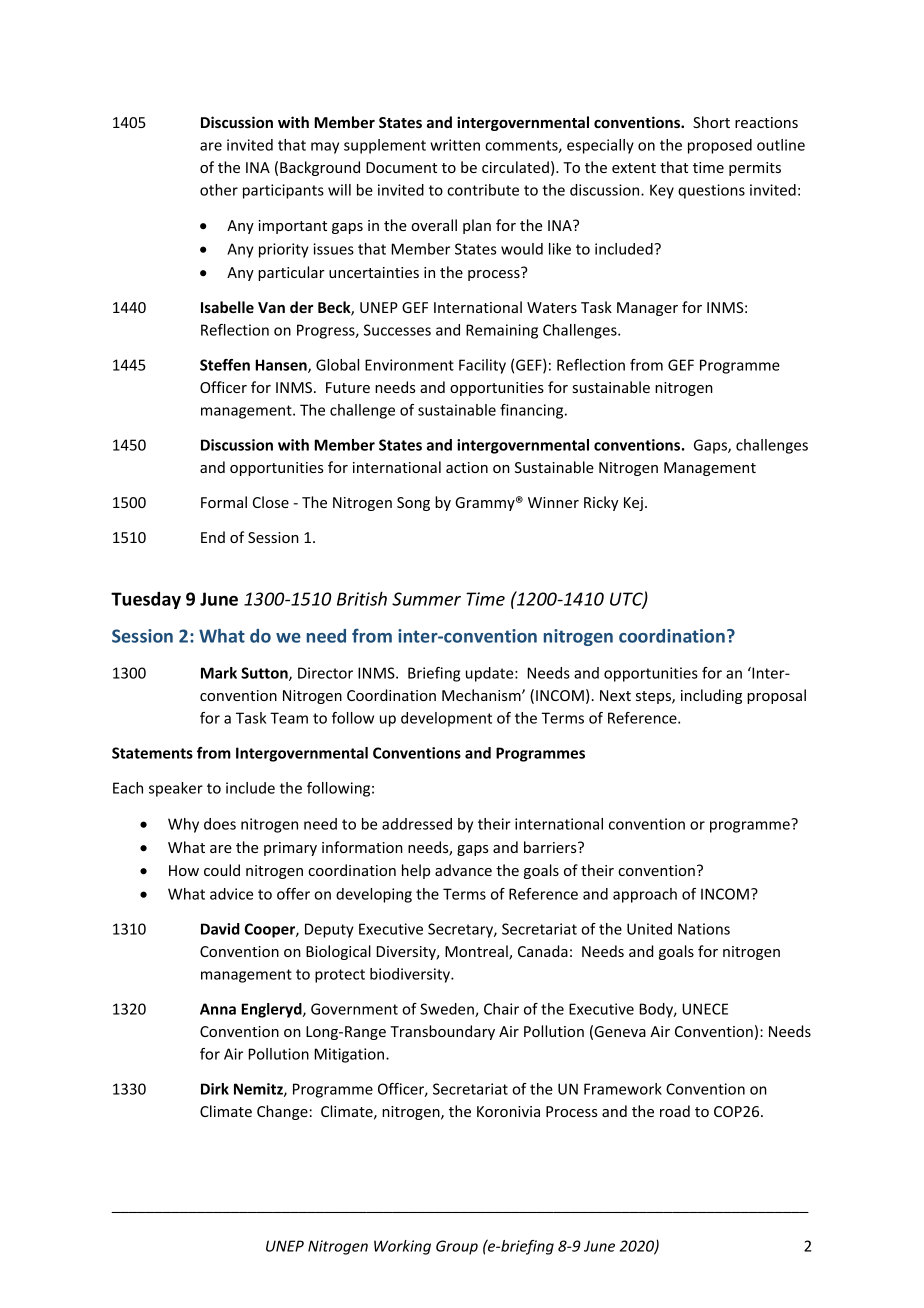 This image has height=1308, width=924. I want to click on Group, so click(457, 1247).
